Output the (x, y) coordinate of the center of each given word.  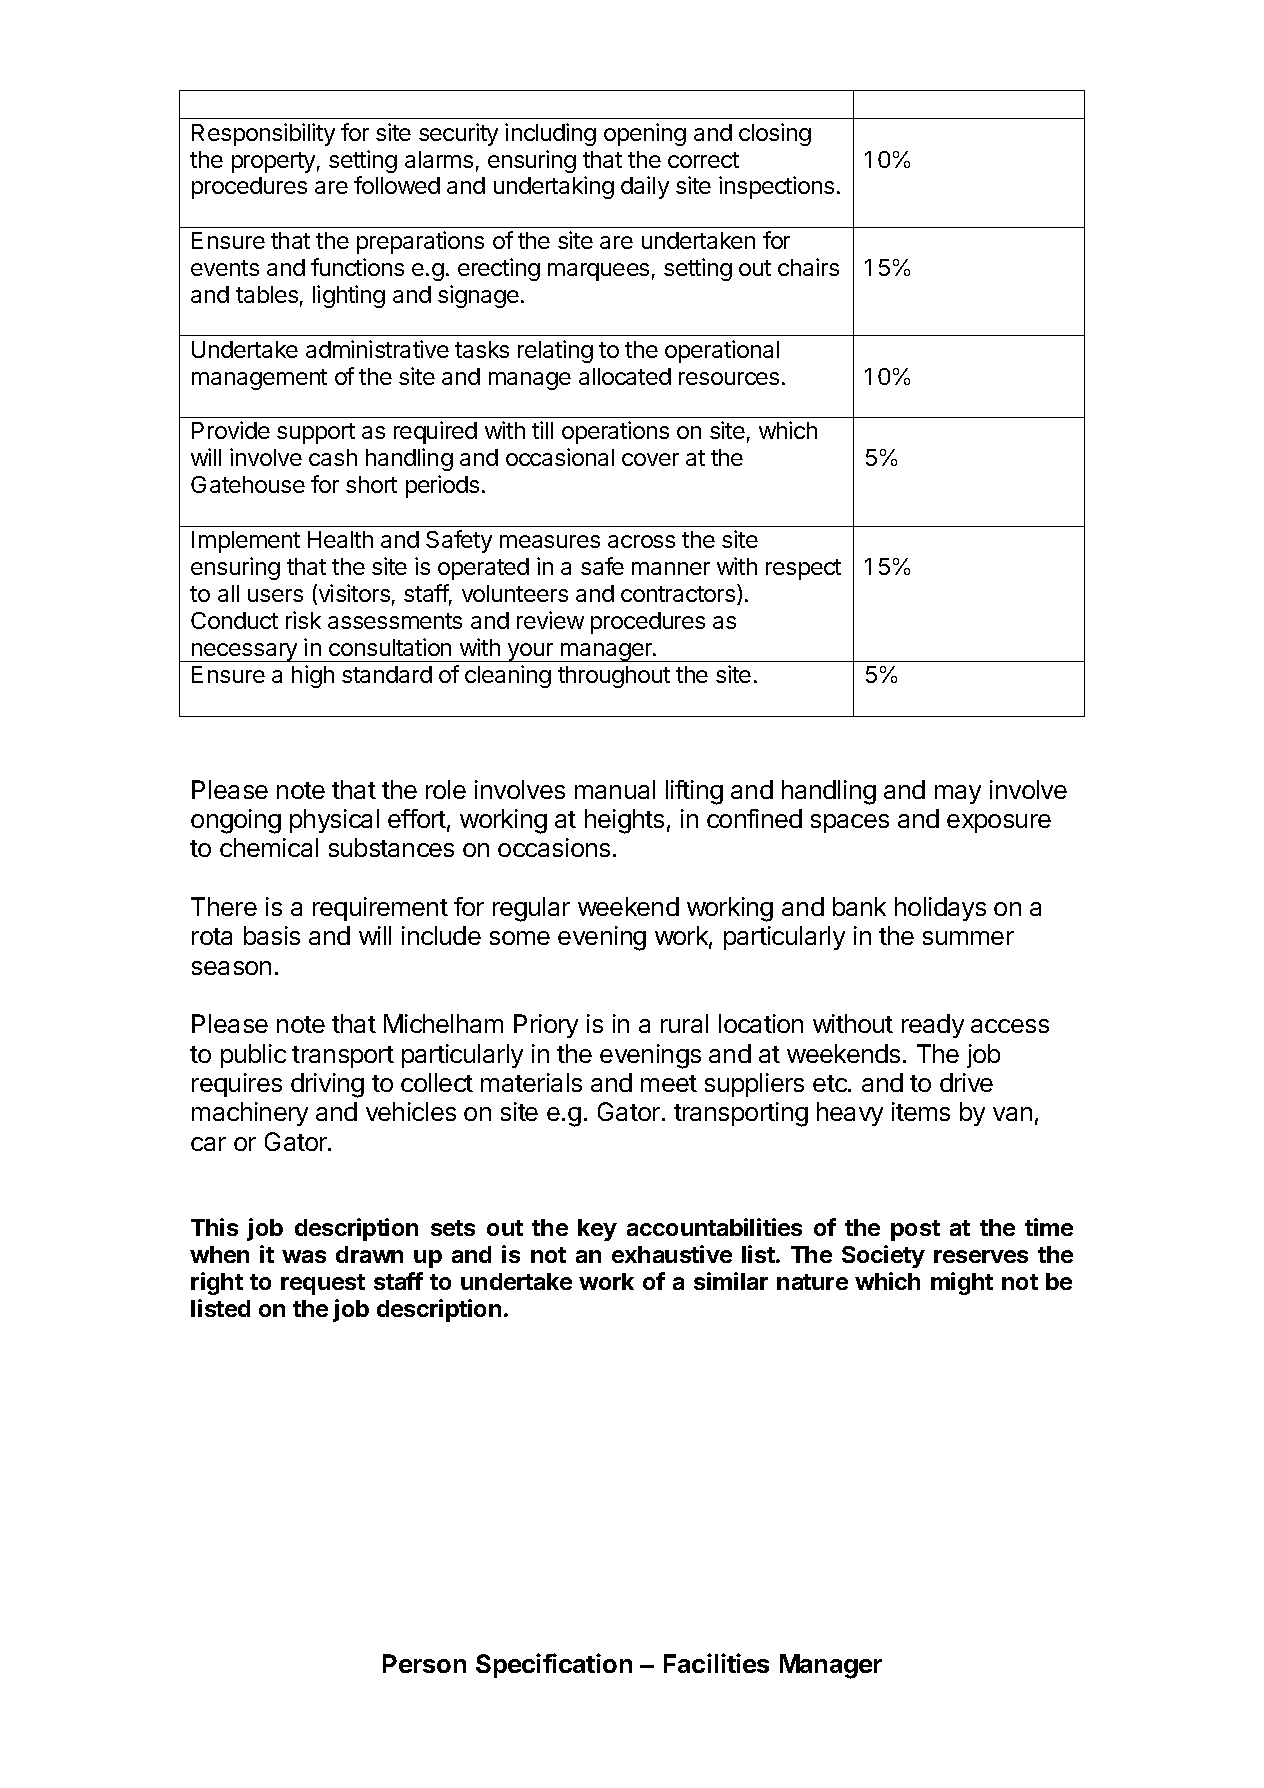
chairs (808, 267)
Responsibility (263, 134)
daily (645, 187)
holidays (940, 909)
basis (272, 935)
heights (624, 821)
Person (424, 1663)
